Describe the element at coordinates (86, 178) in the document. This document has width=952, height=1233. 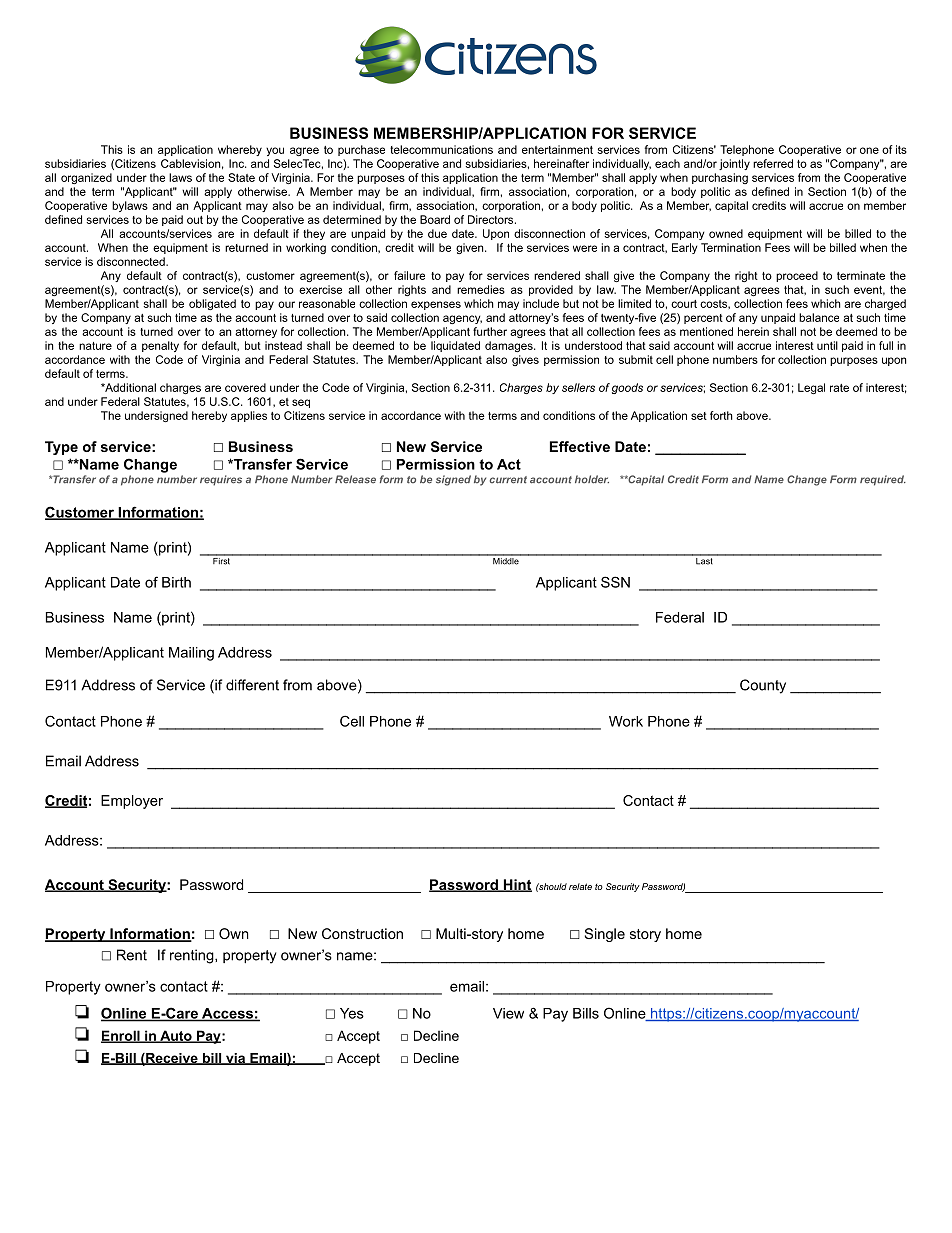
I see `organized` at that location.
